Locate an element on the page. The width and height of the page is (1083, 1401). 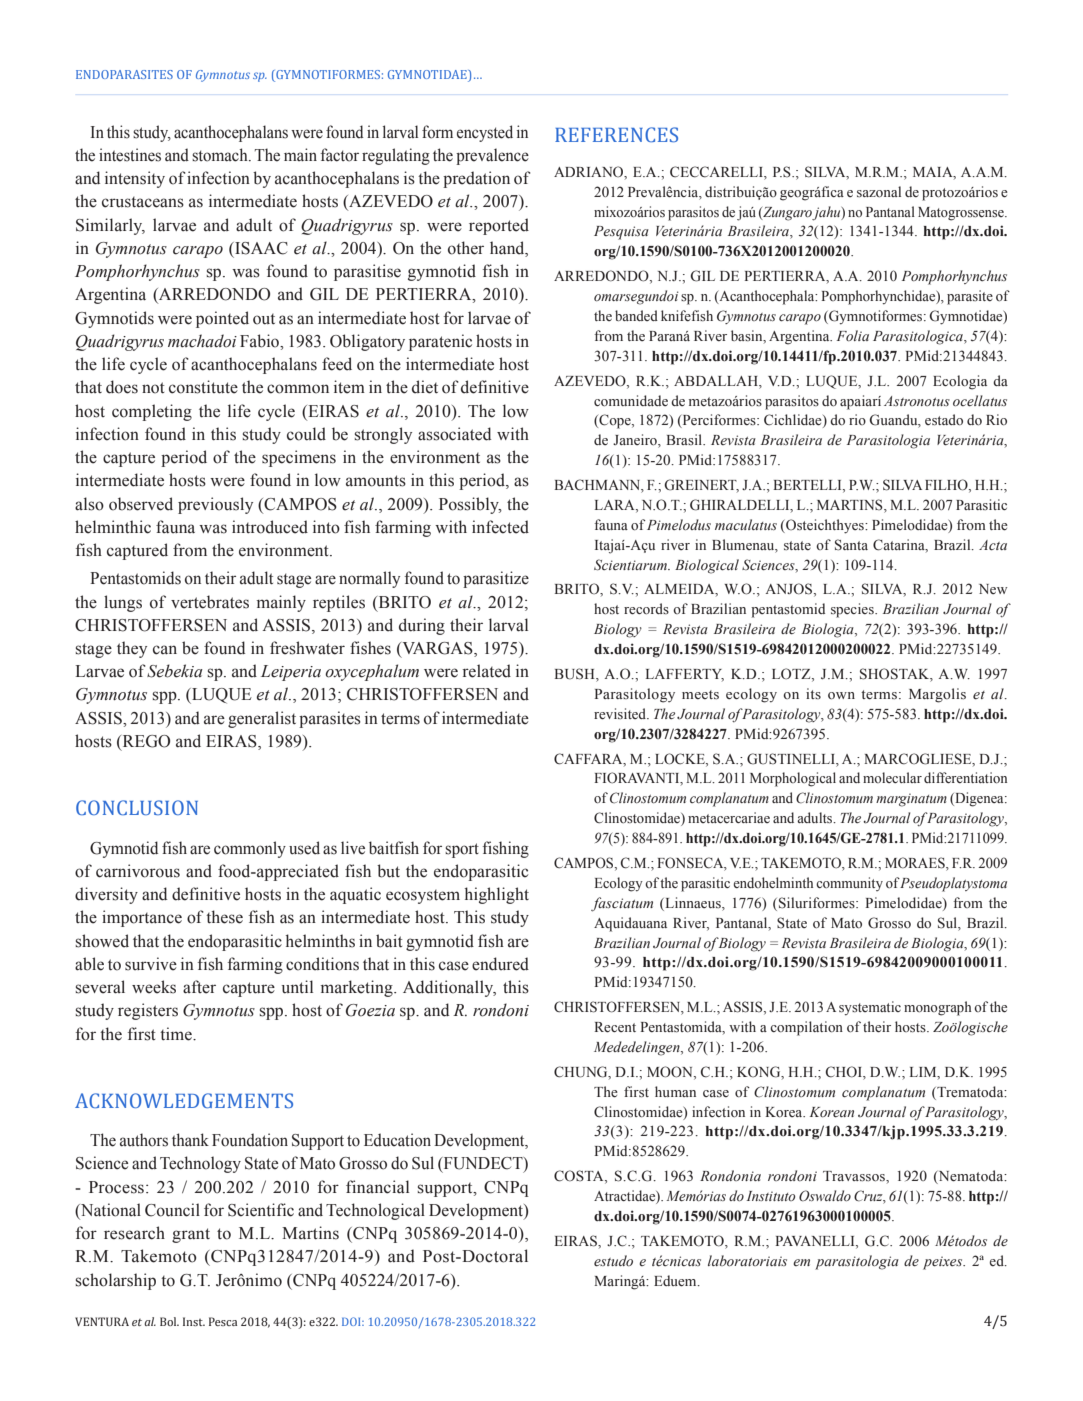
infected is located at coordinates (500, 527).
